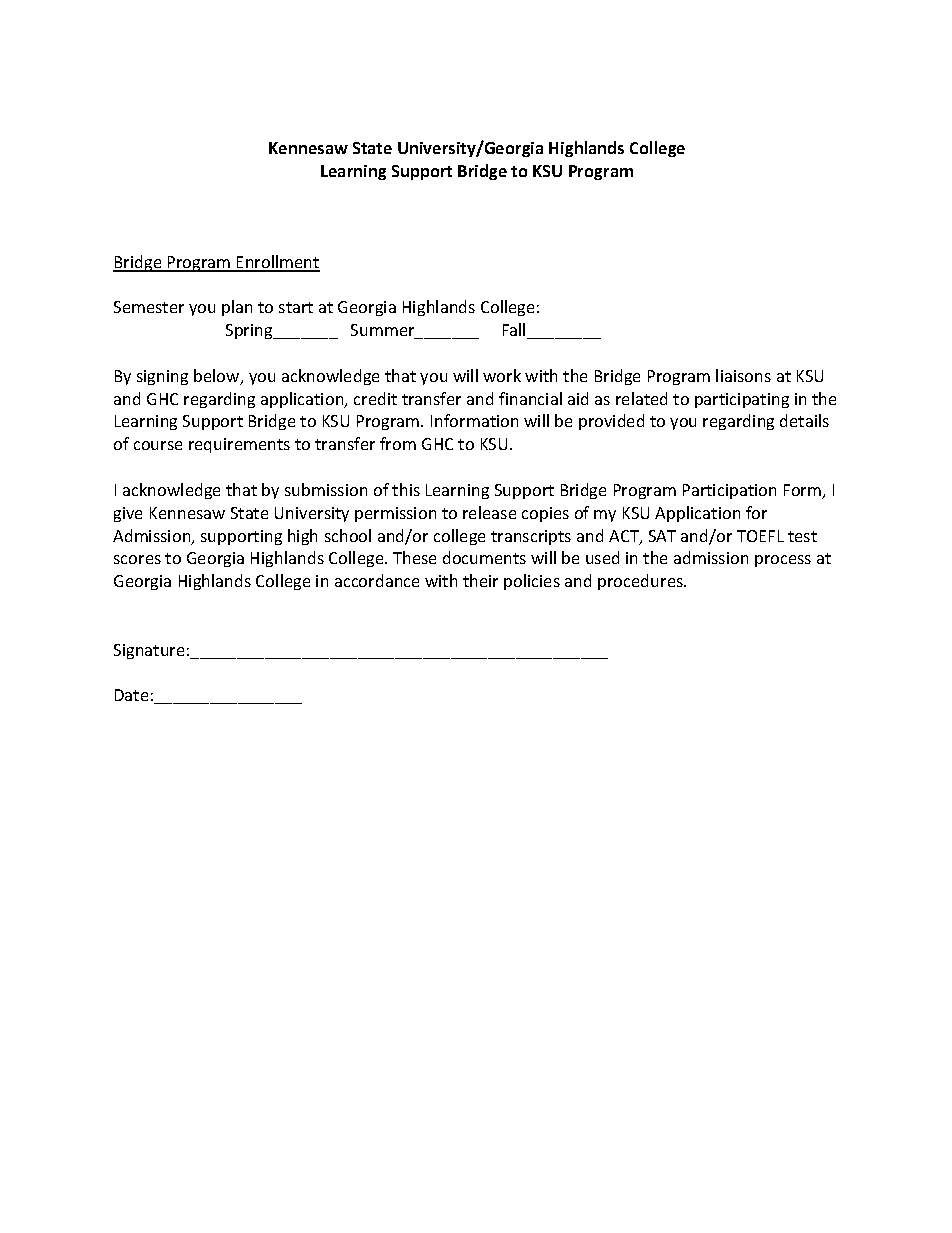  What do you see at coordinates (398, 443) in the screenshot?
I see `from` at bounding box center [398, 443].
